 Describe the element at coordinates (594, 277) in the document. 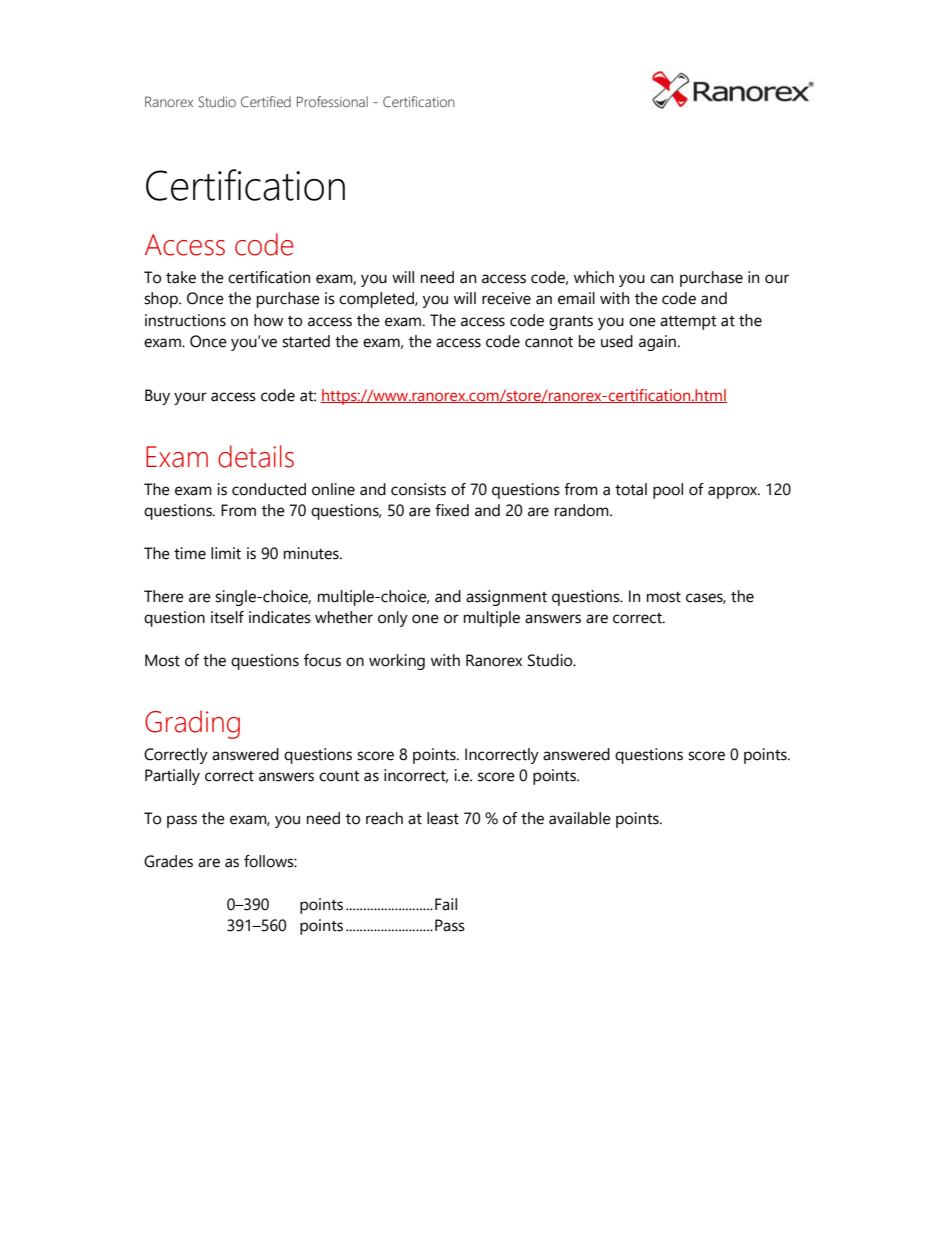

I see `which` at that location.
